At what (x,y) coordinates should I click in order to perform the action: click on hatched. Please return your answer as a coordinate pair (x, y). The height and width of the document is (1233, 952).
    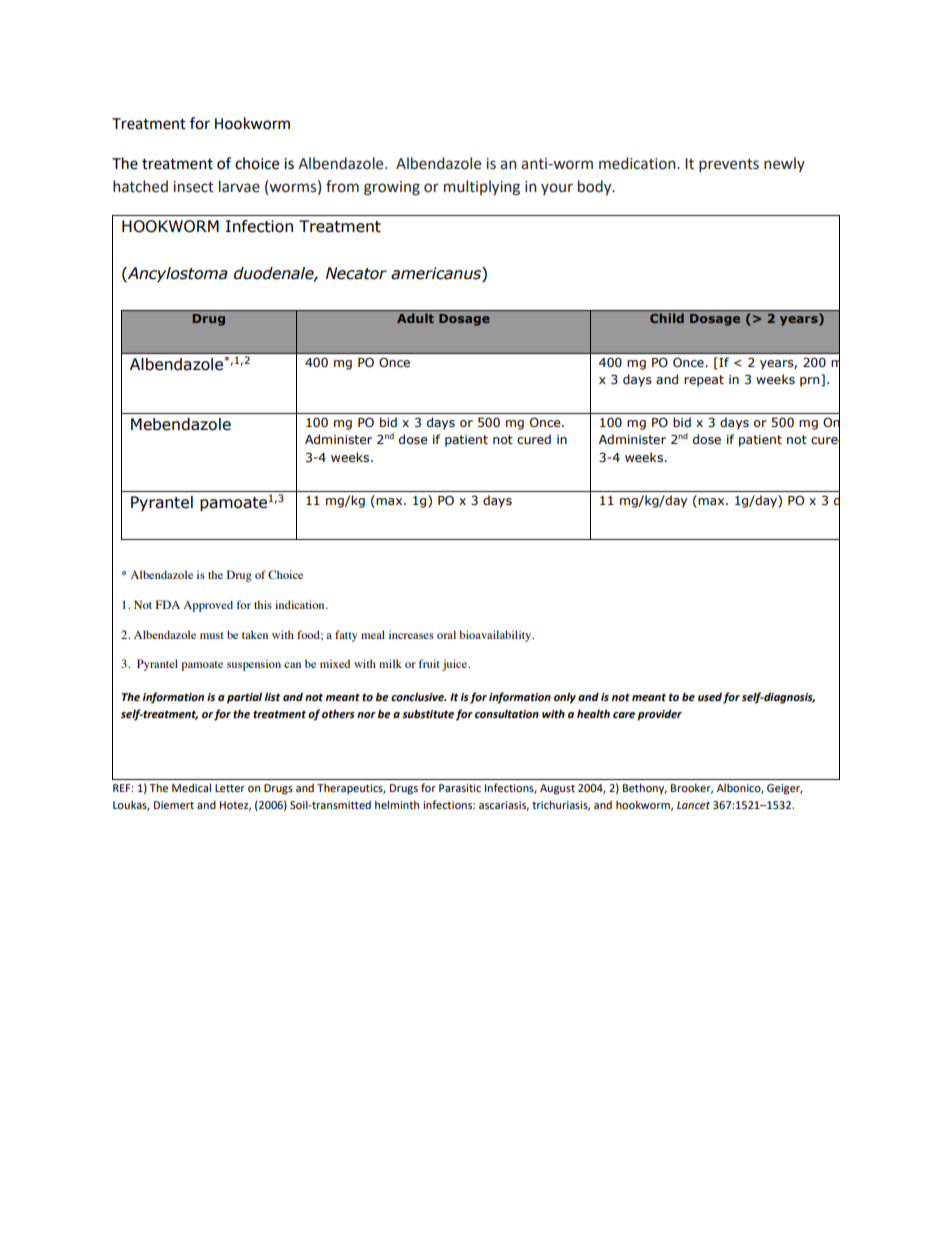
    Looking at the image, I should click on (140, 186).
